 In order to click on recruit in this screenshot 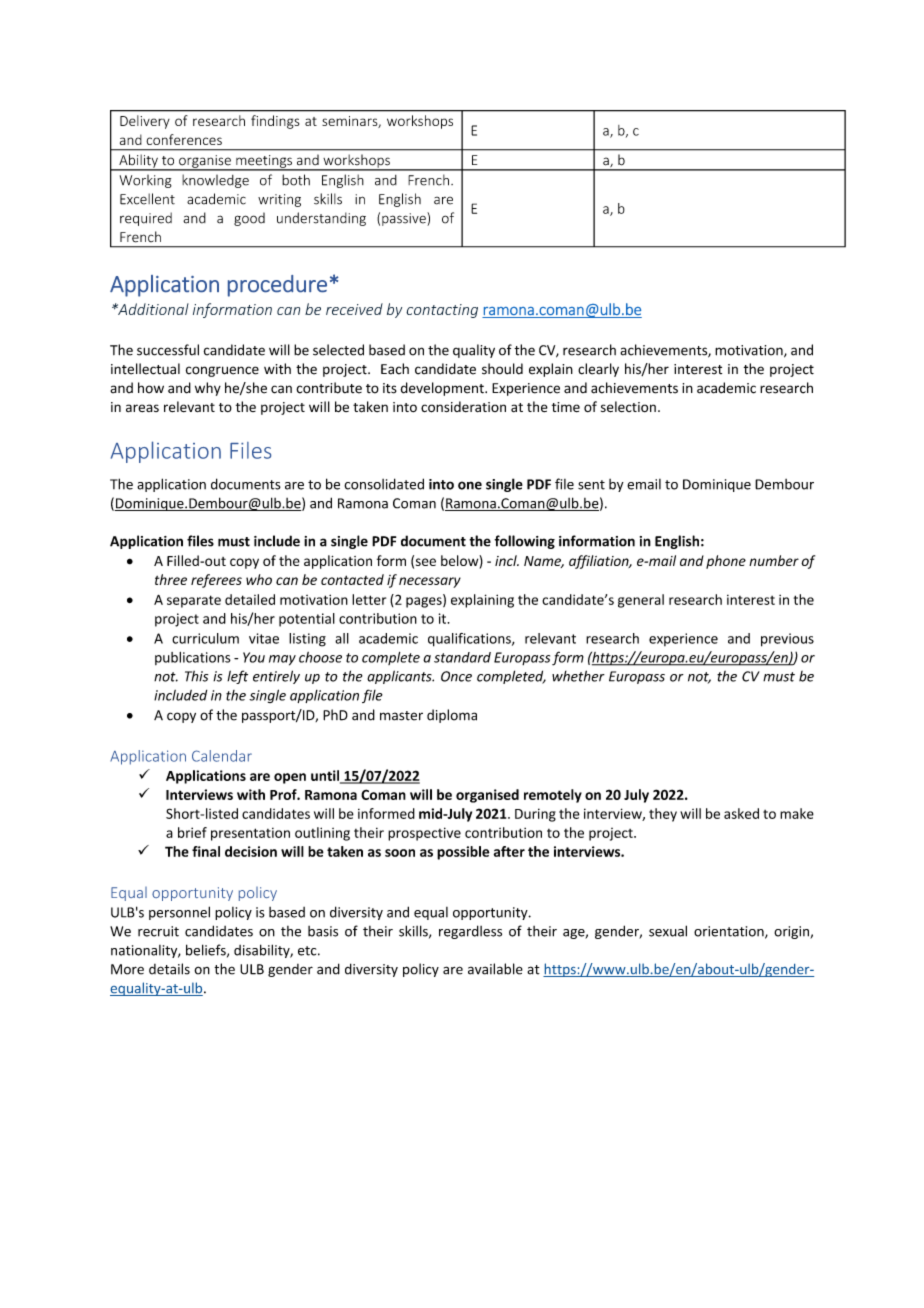, I will do `click(158, 931)`.
